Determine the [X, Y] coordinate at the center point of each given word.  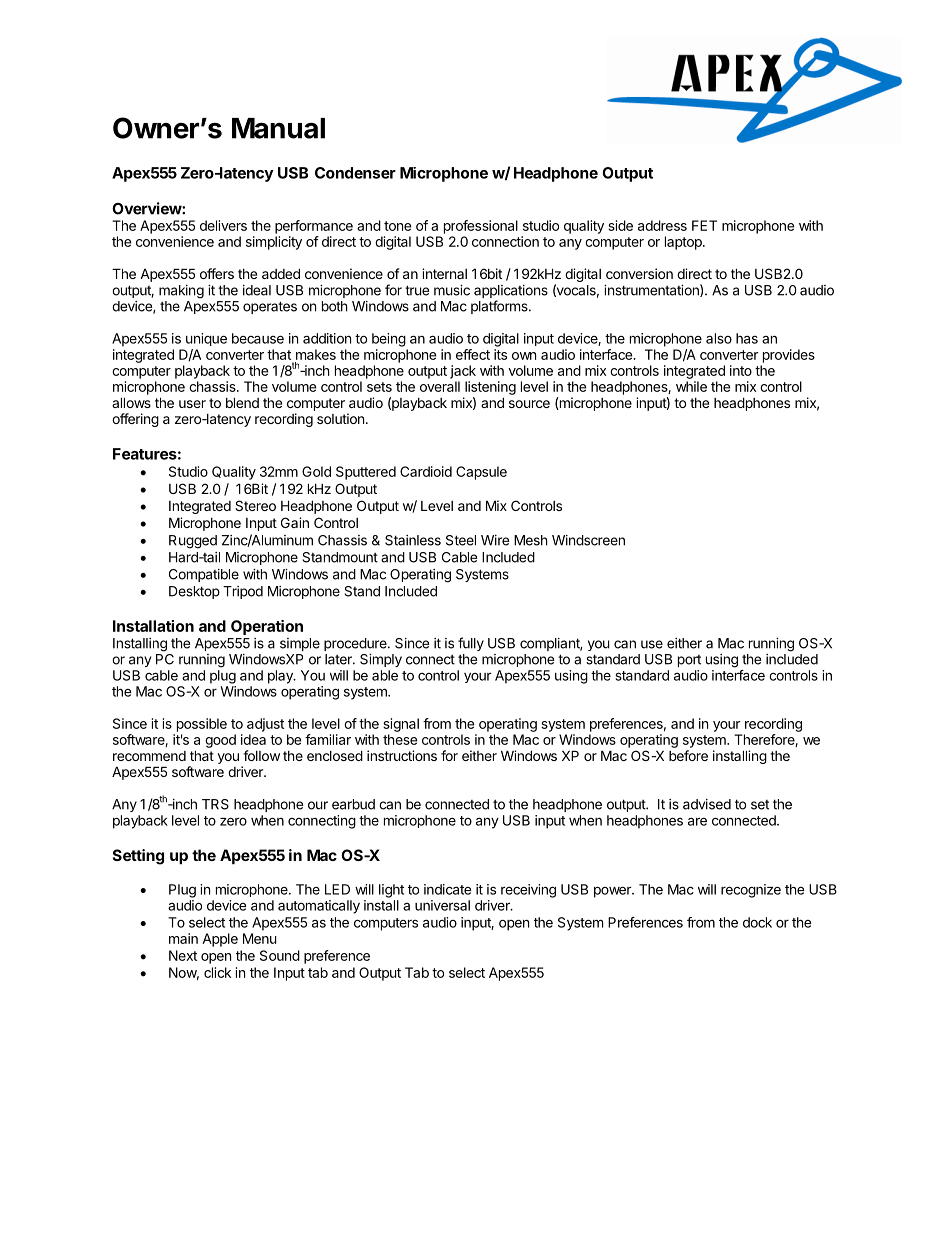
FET [704, 225]
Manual [278, 128]
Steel [461, 540]
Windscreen [588, 540]
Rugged [193, 542]
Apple [220, 940]
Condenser [355, 173]
